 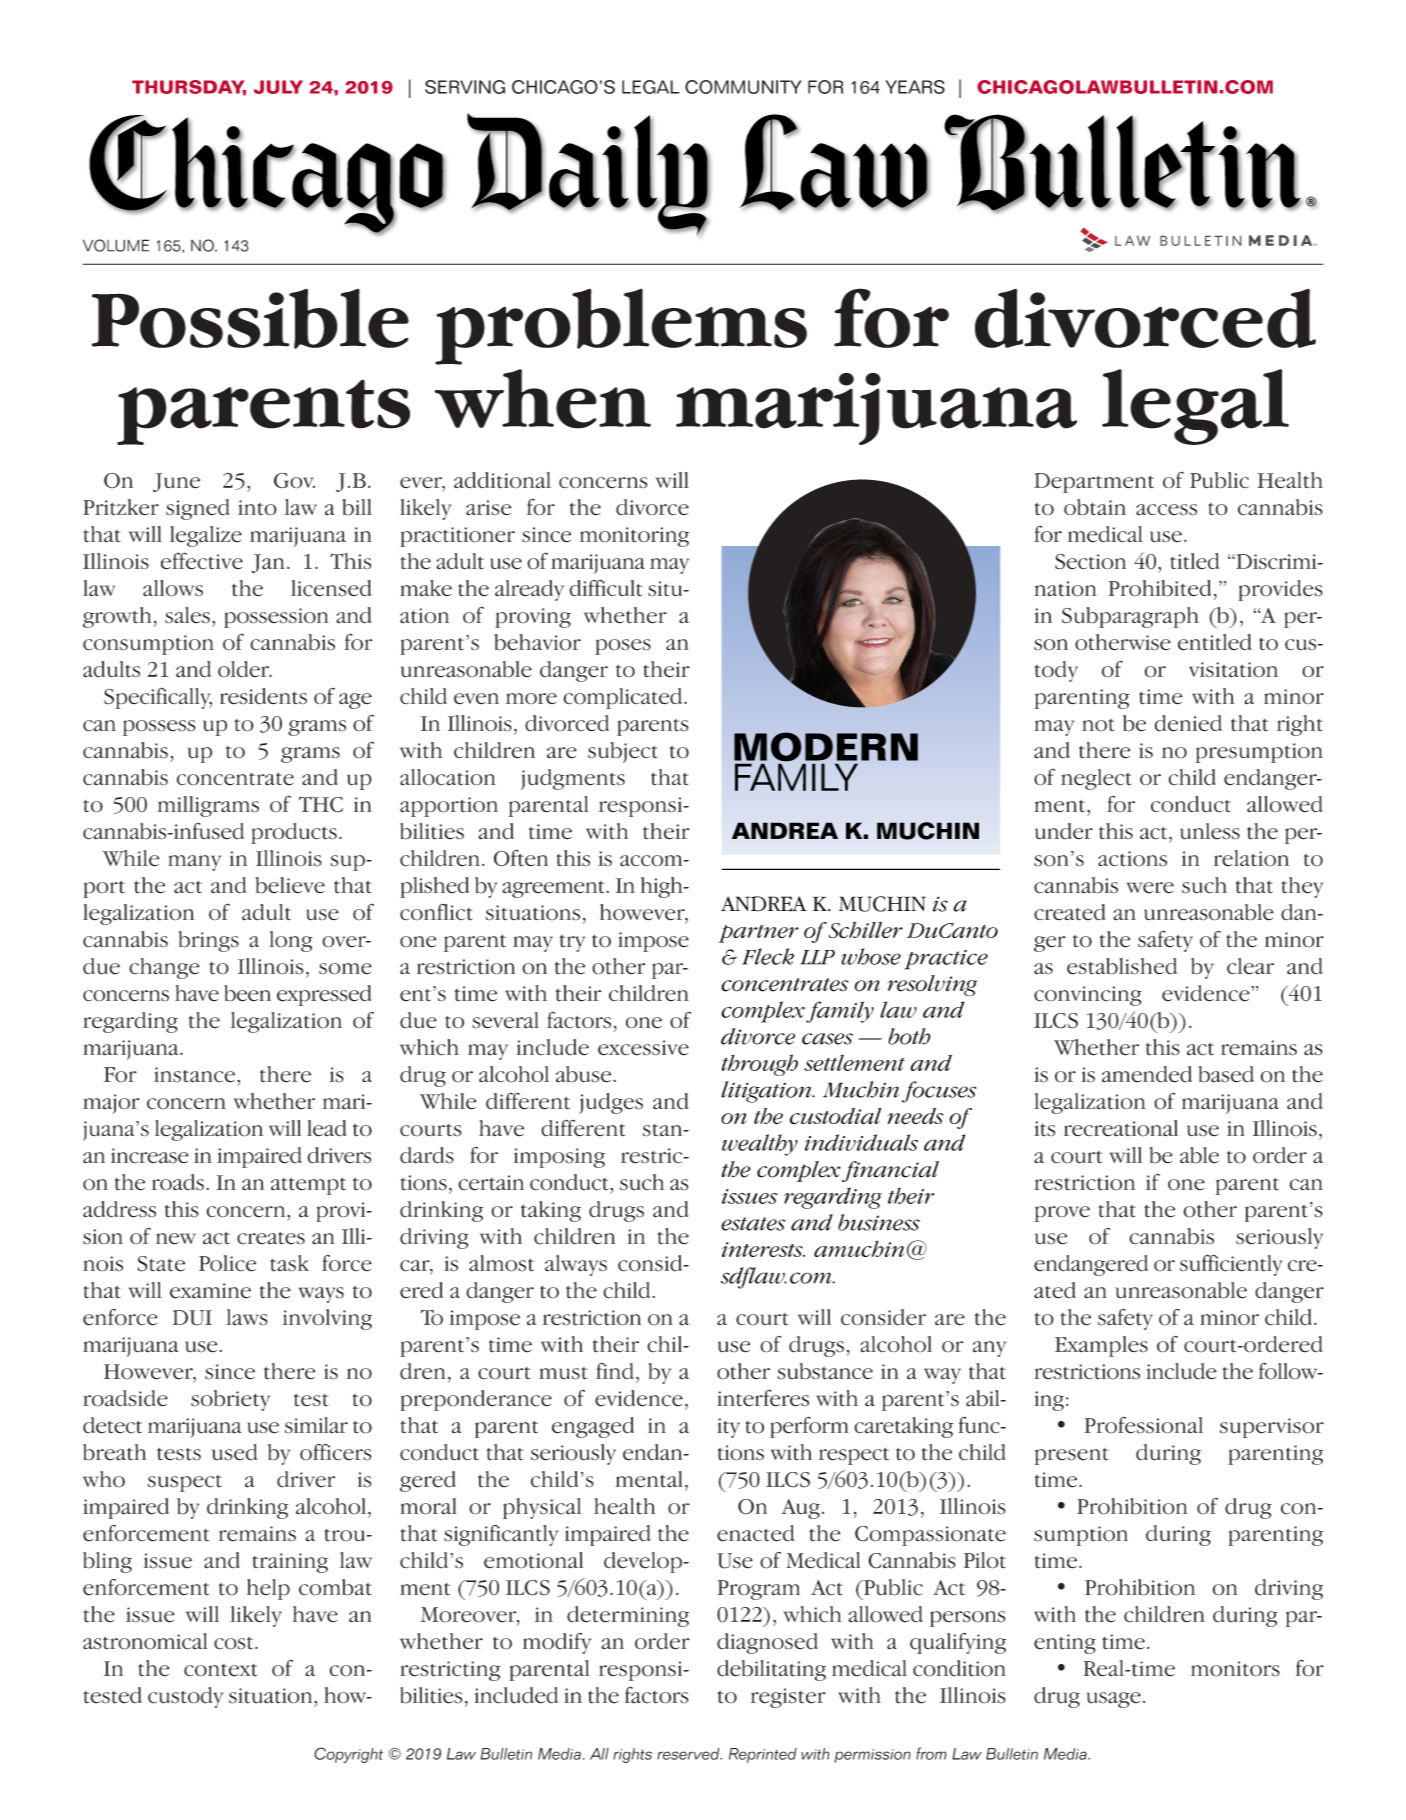 What do you see at coordinates (220, 1670) in the page?
I see `context` at bounding box center [220, 1670].
